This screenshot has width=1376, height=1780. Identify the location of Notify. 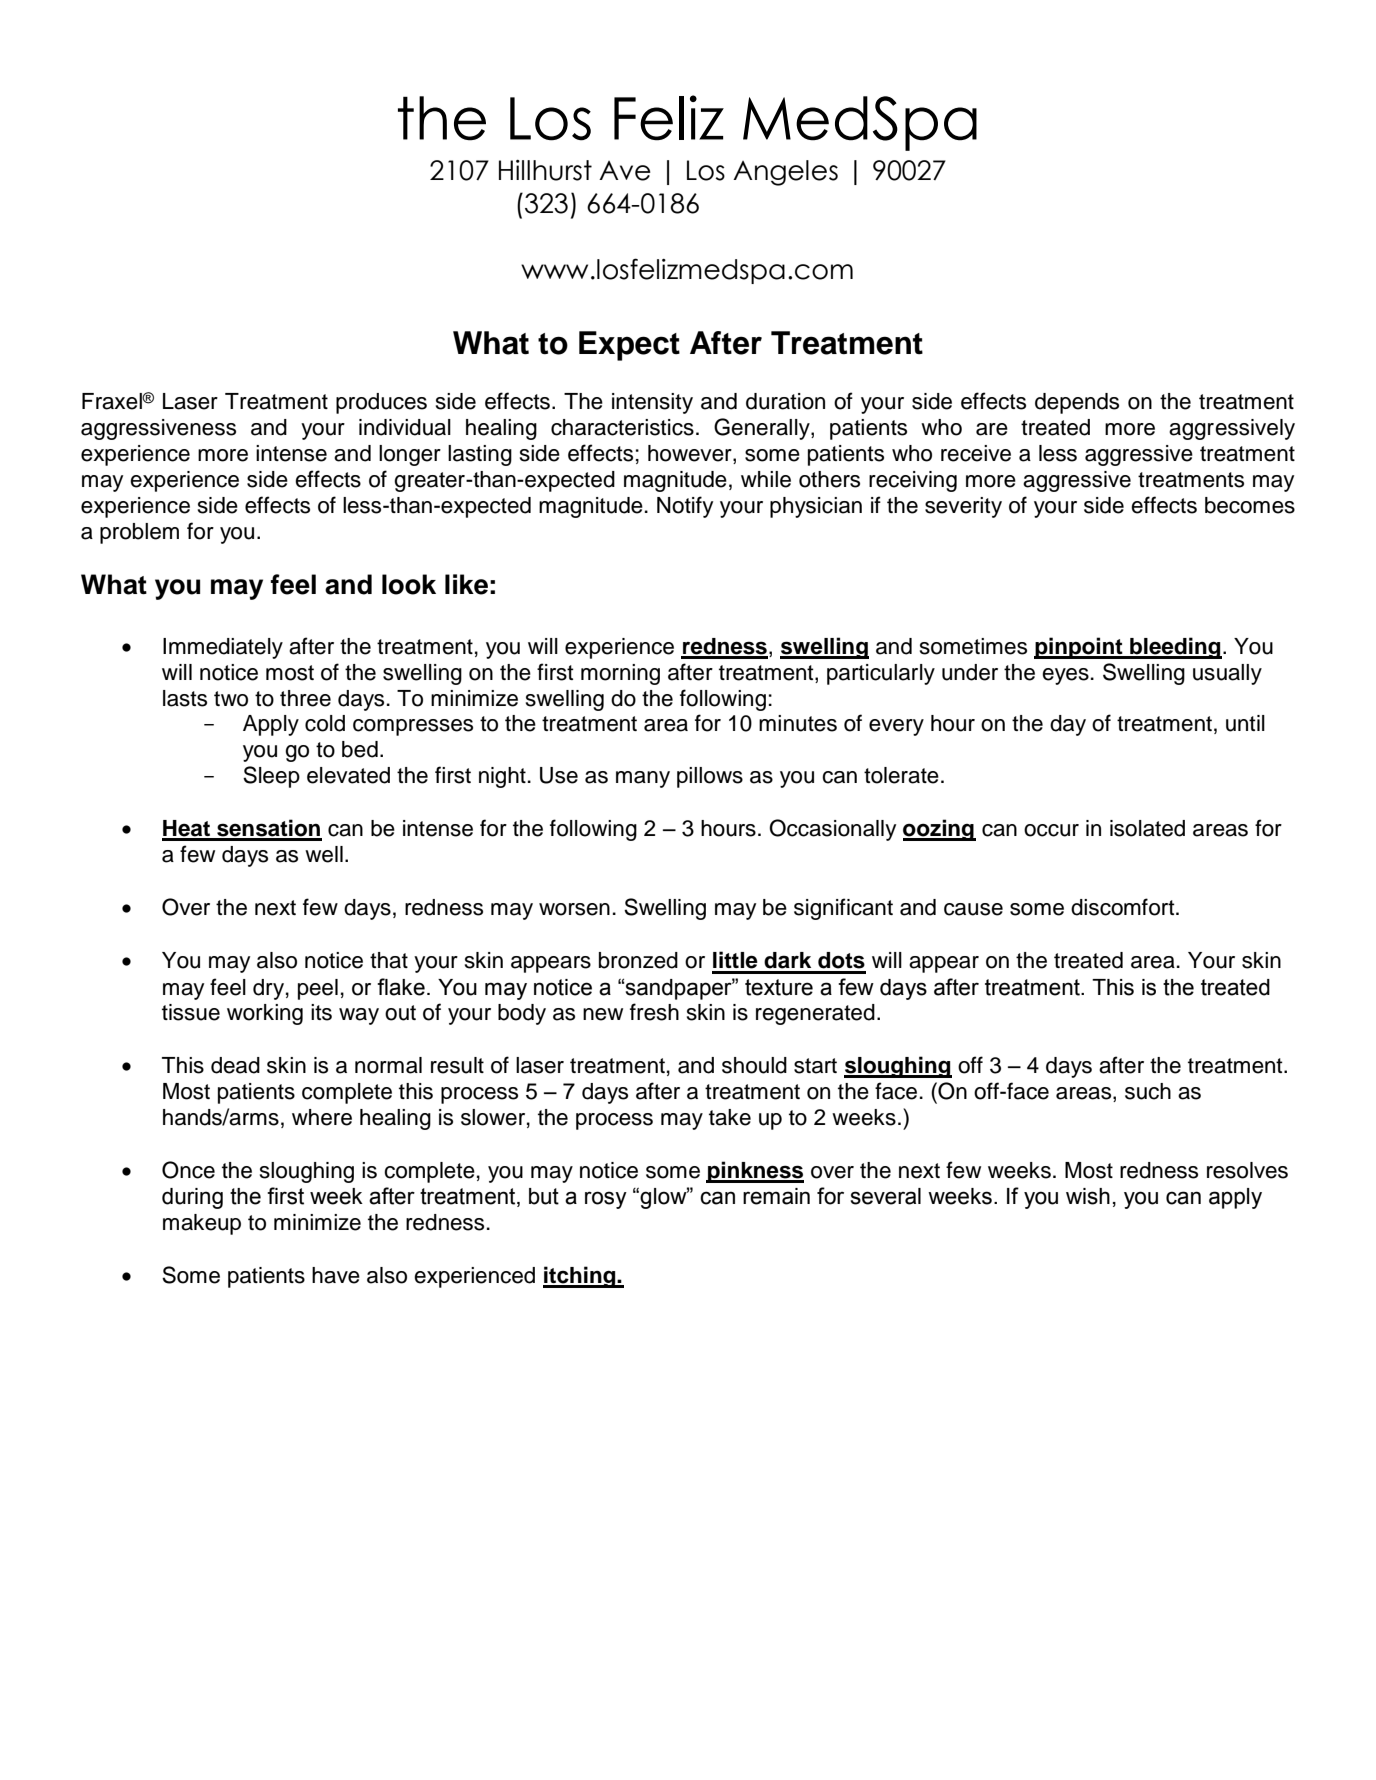
(685, 507).
